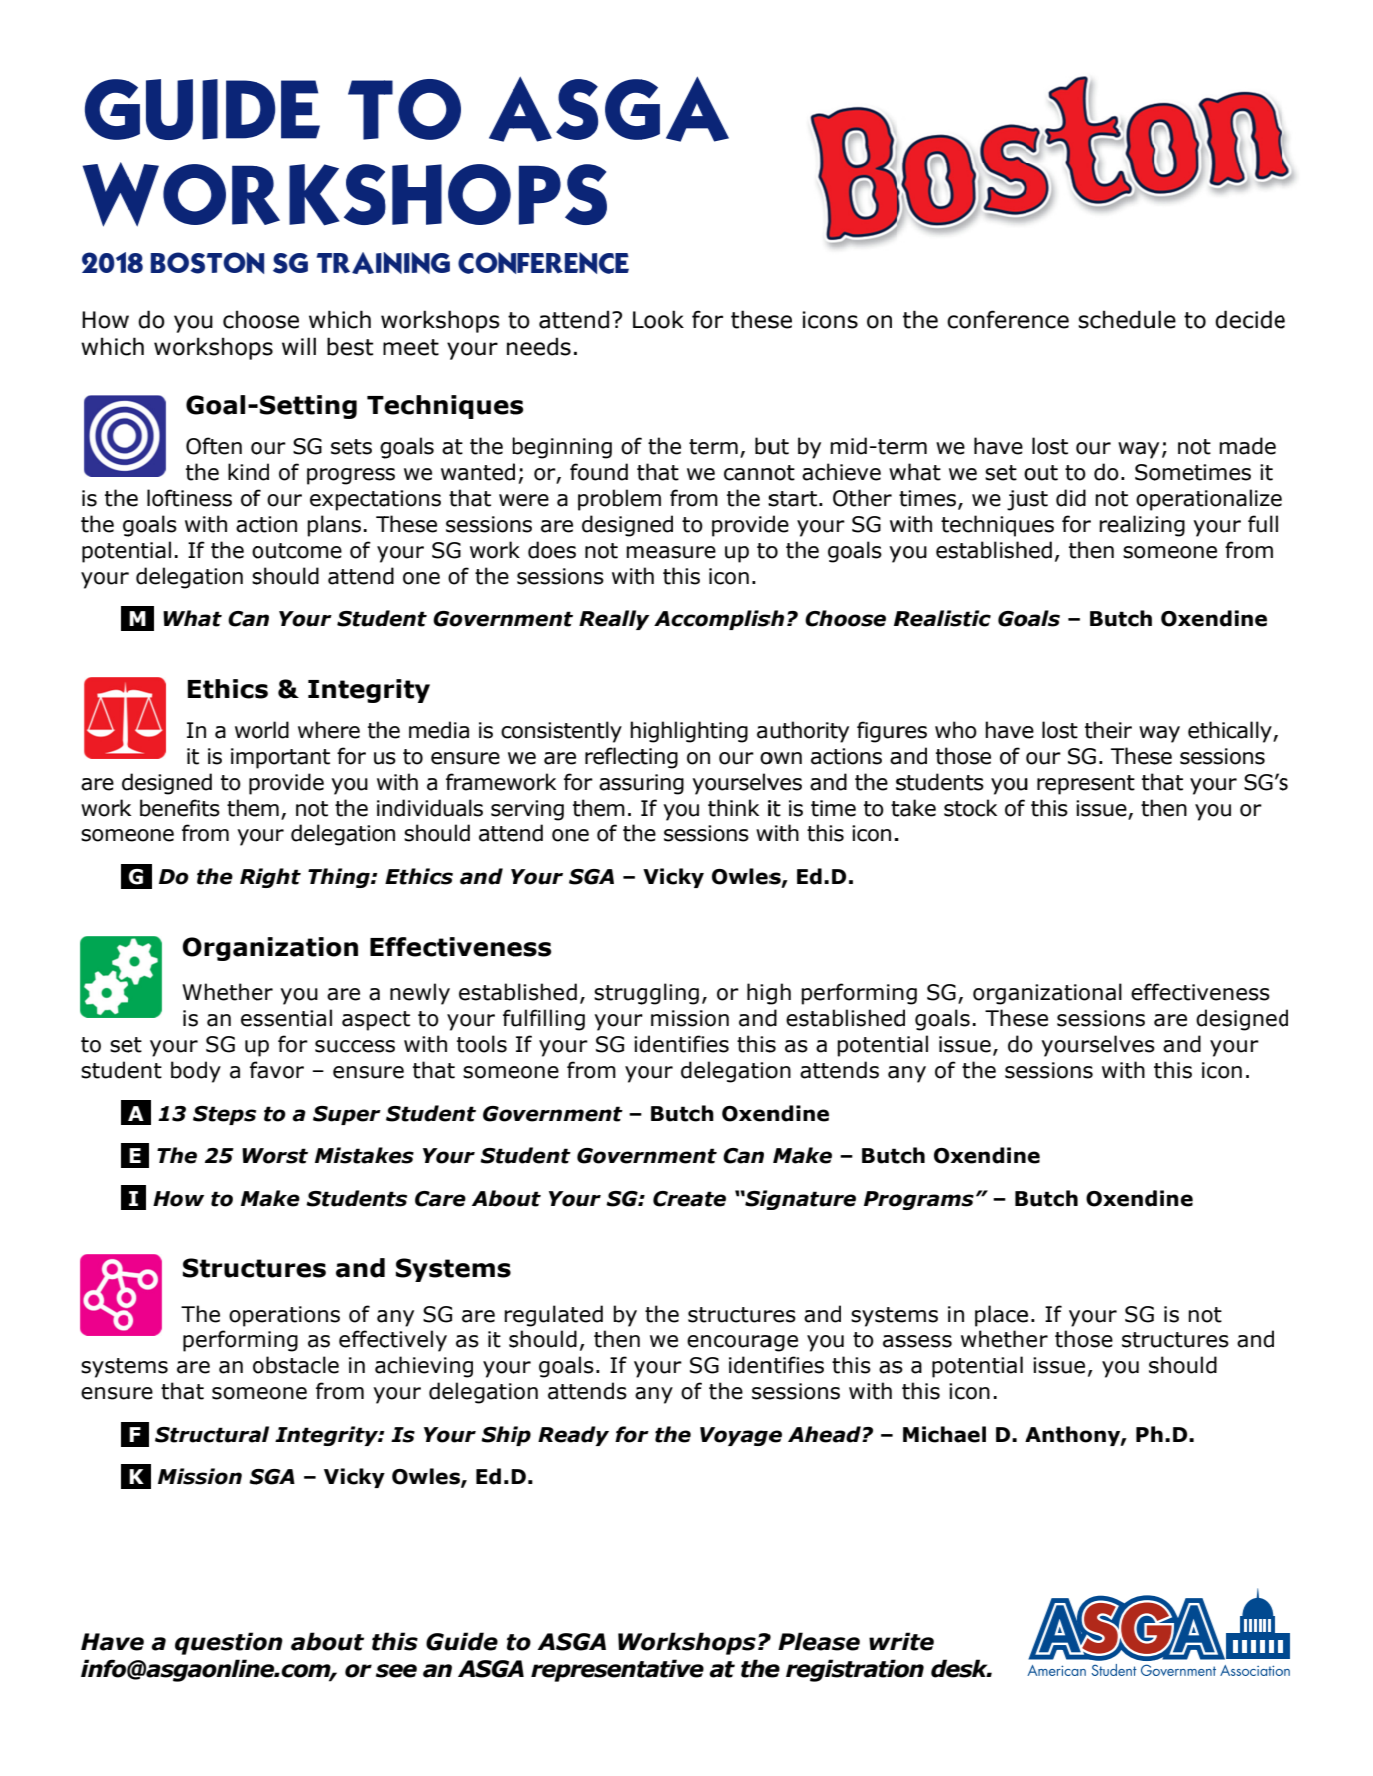 This page has width=1373, height=1776. I want to click on their, so click(1108, 730).
